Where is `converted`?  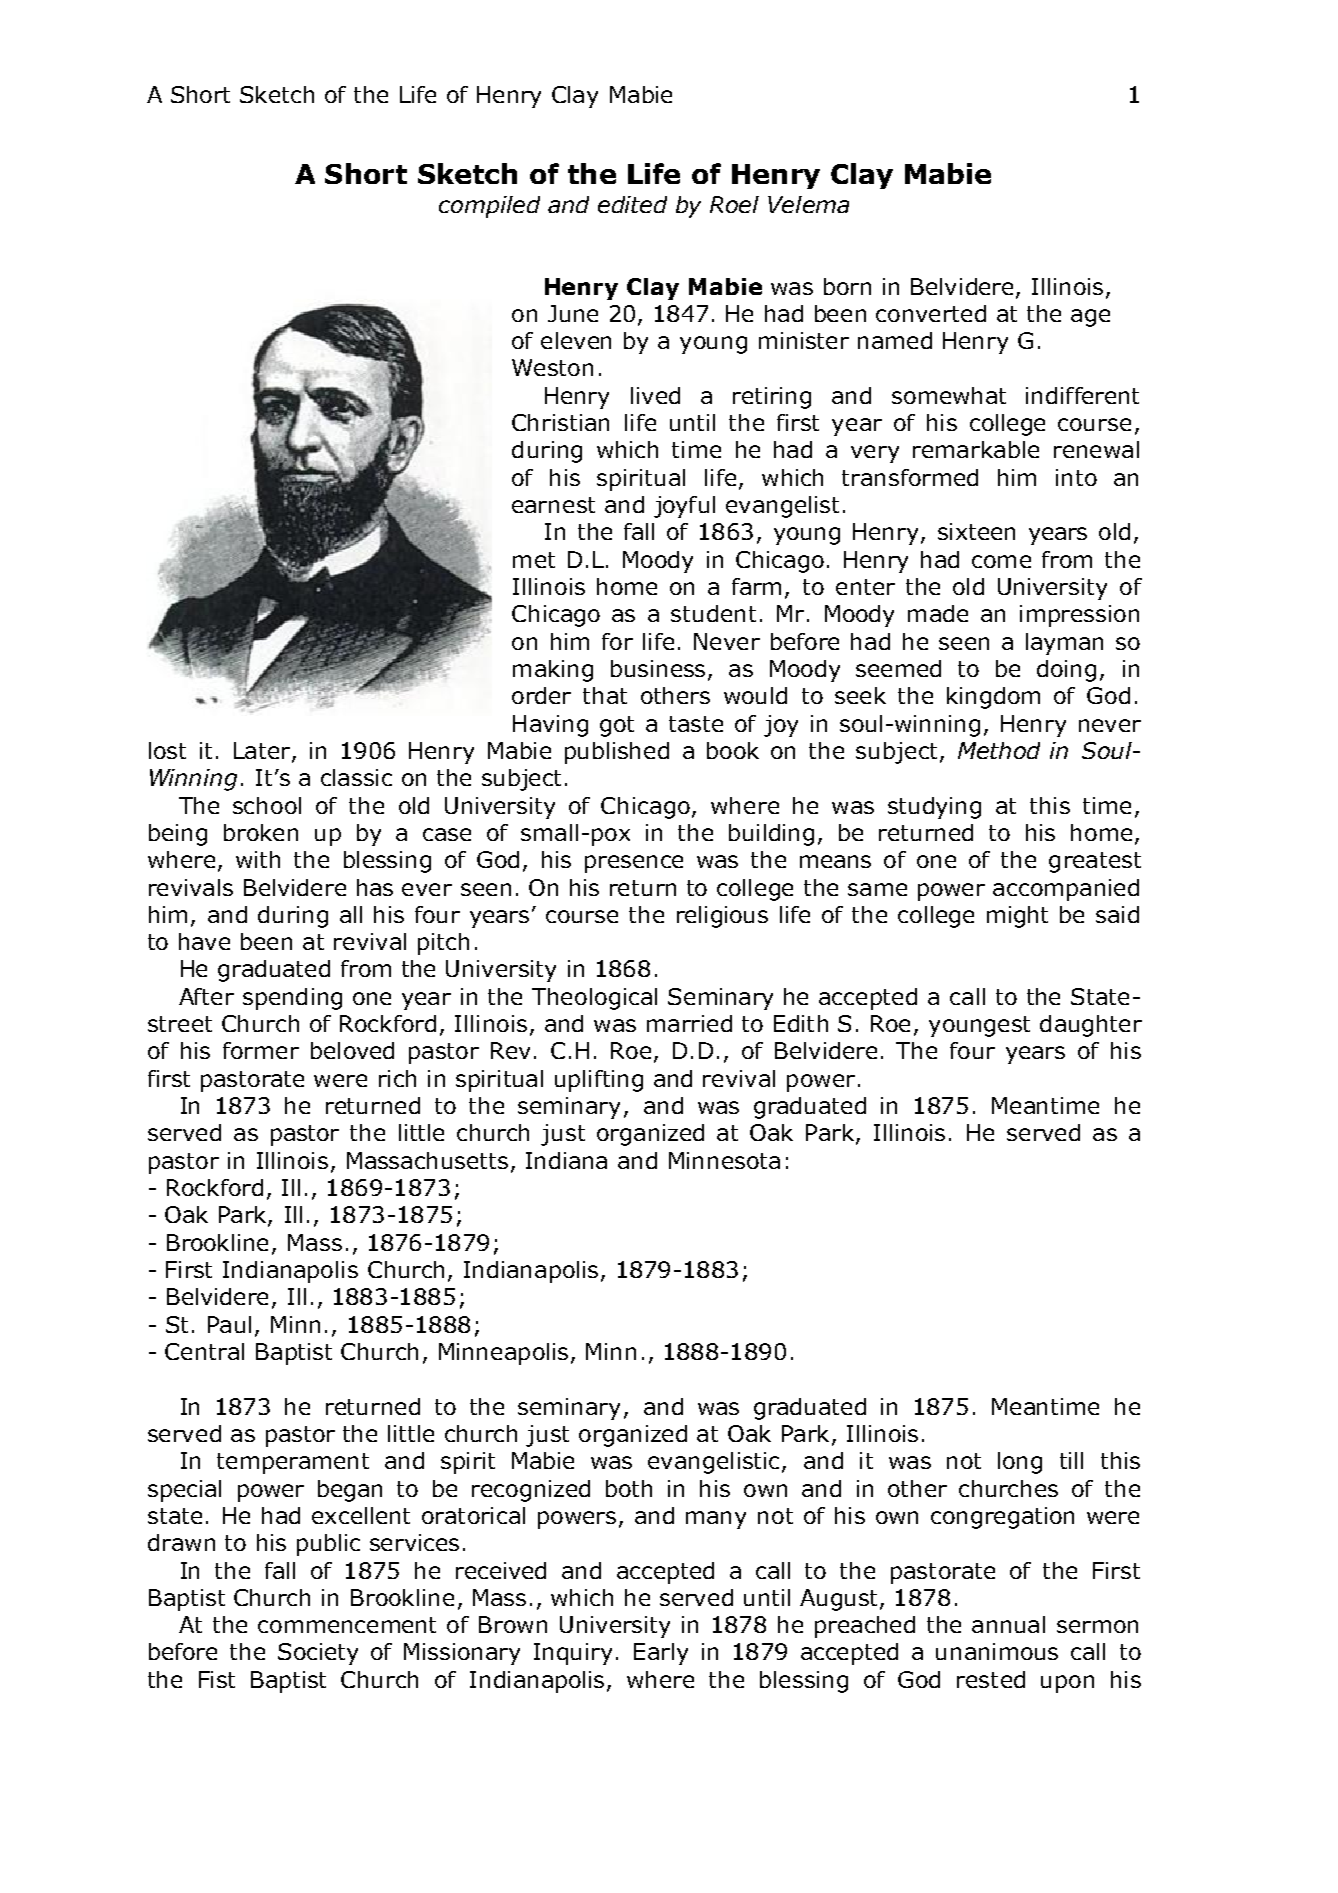
converted is located at coordinates (931, 313).
